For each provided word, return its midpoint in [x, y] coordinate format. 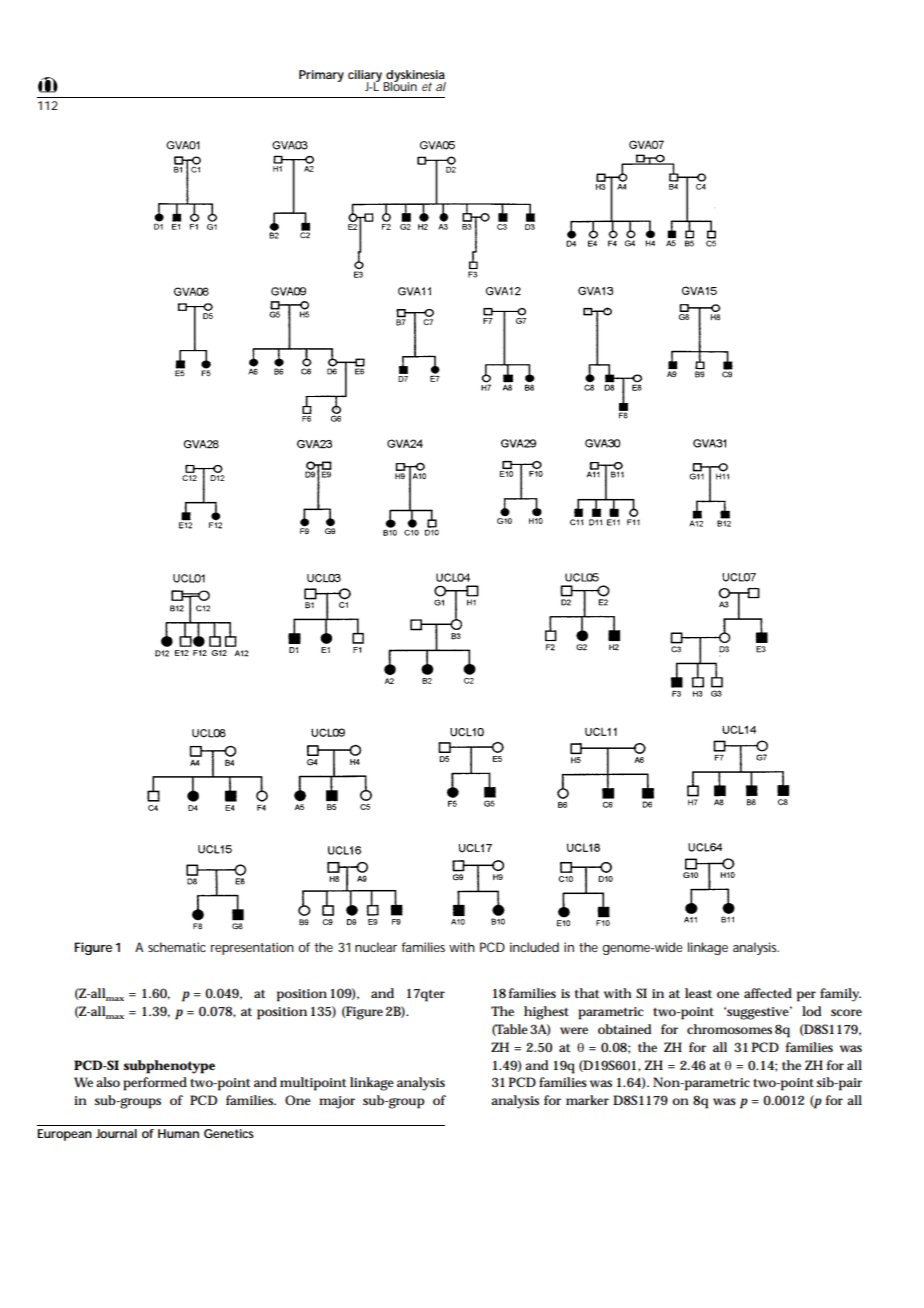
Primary [321, 76]
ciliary [367, 77]
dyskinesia [415, 77]
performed [155, 1084]
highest [546, 1013]
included [534, 947]
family [840, 995]
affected [768, 993]
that [587, 993]
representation [252, 948]
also [108, 1082]
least [698, 993]
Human [178, 1133]
